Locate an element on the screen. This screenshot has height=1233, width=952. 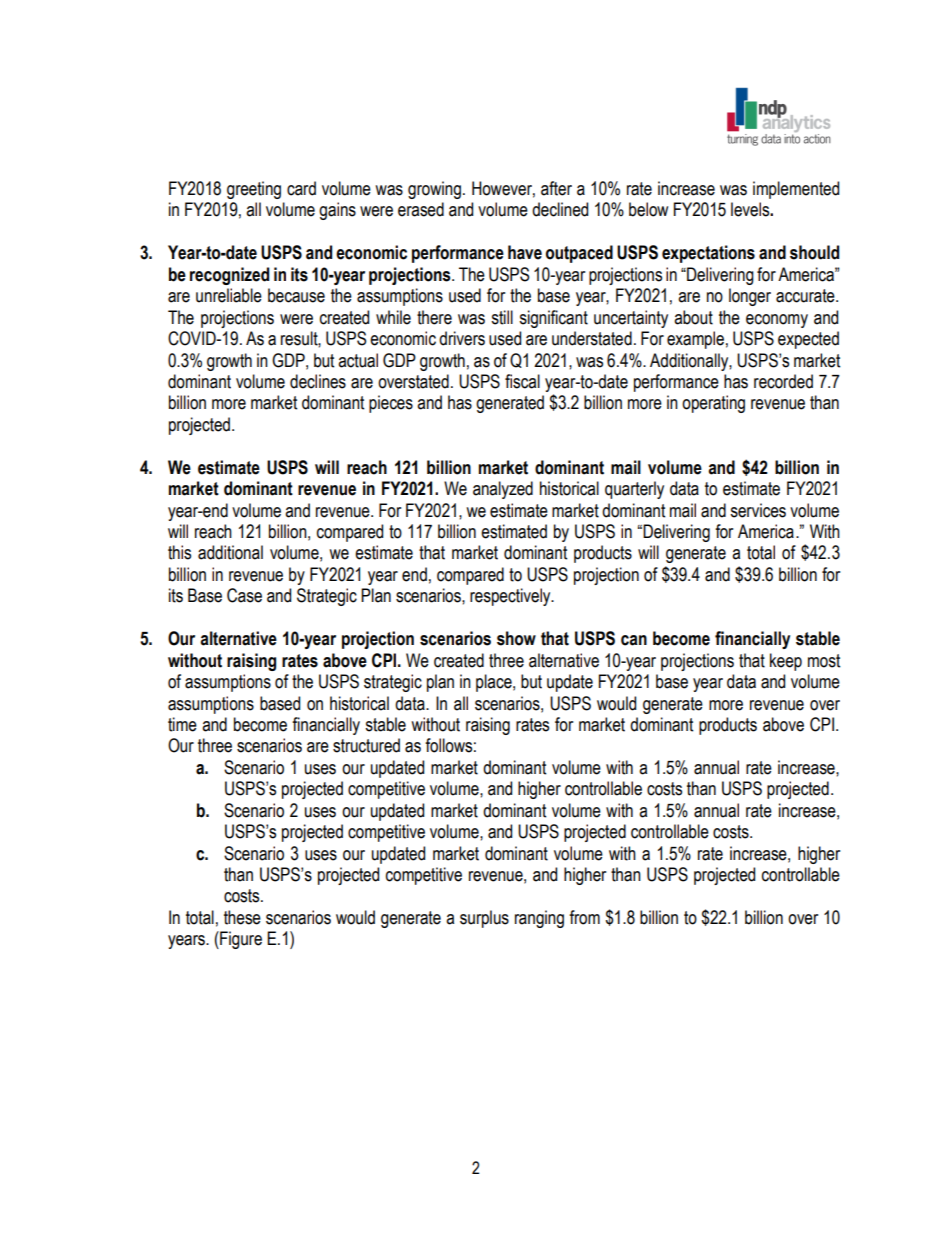
declines is located at coordinates (318, 381).
